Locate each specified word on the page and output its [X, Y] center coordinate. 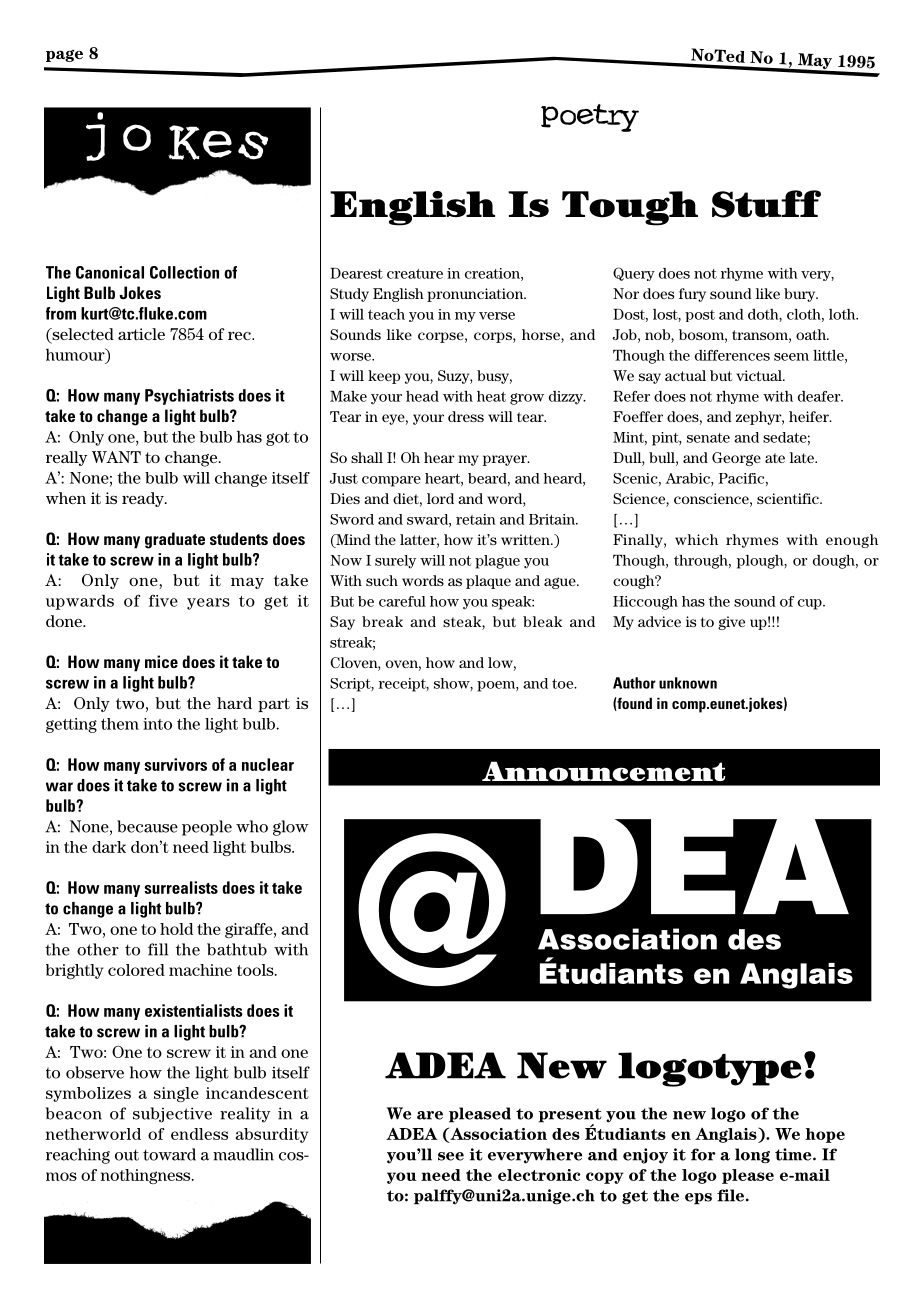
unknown [688, 683]
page [64, 56]
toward [169, 1154]
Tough [630, 208]
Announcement [603, 771]
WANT [116, 457]
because [147, 826]
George [736, 459]
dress [466, 416]
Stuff [766, 204]
